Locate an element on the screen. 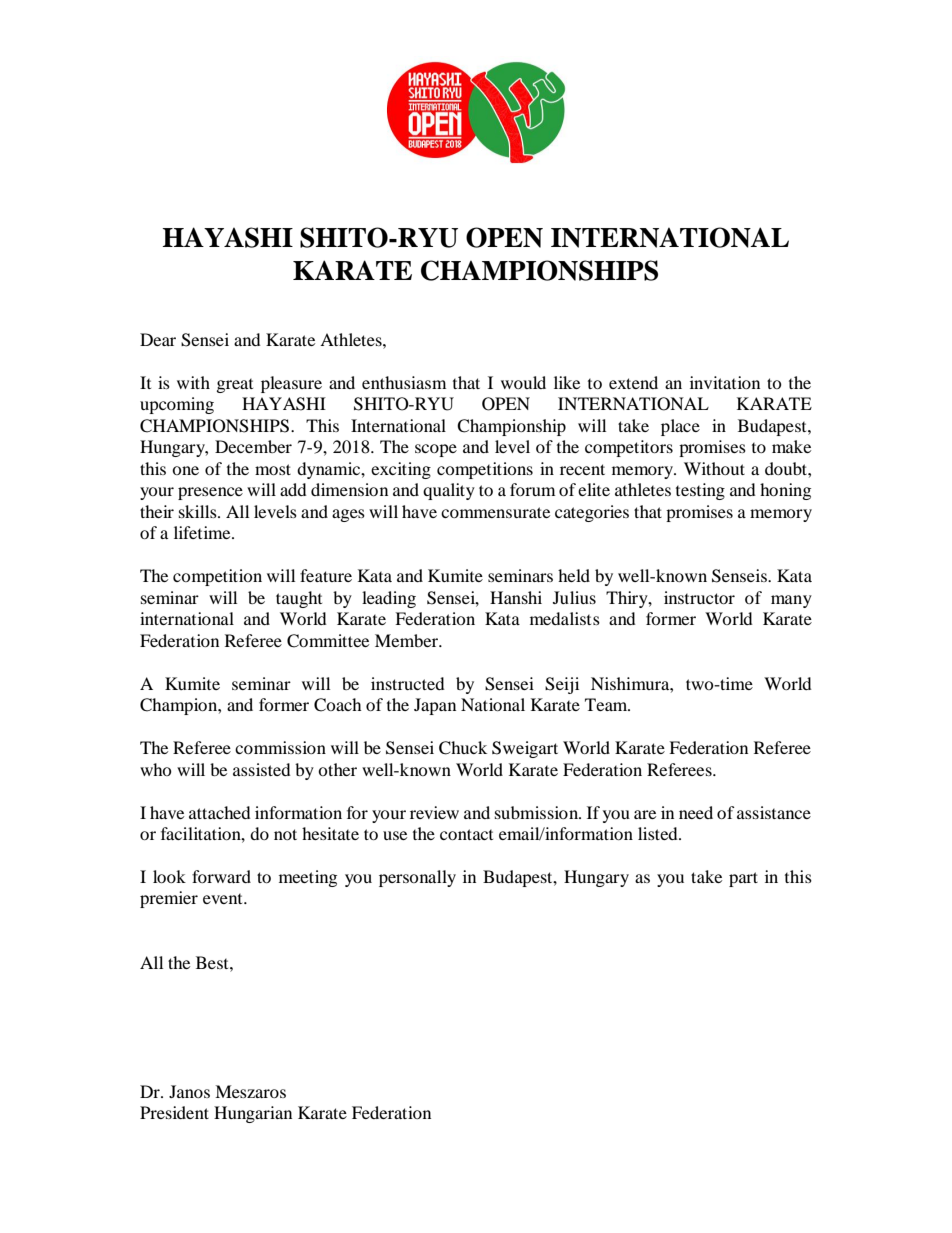 The width and height of the screenshot is (952, 1233). taught is located at coordinates (299, 599).
